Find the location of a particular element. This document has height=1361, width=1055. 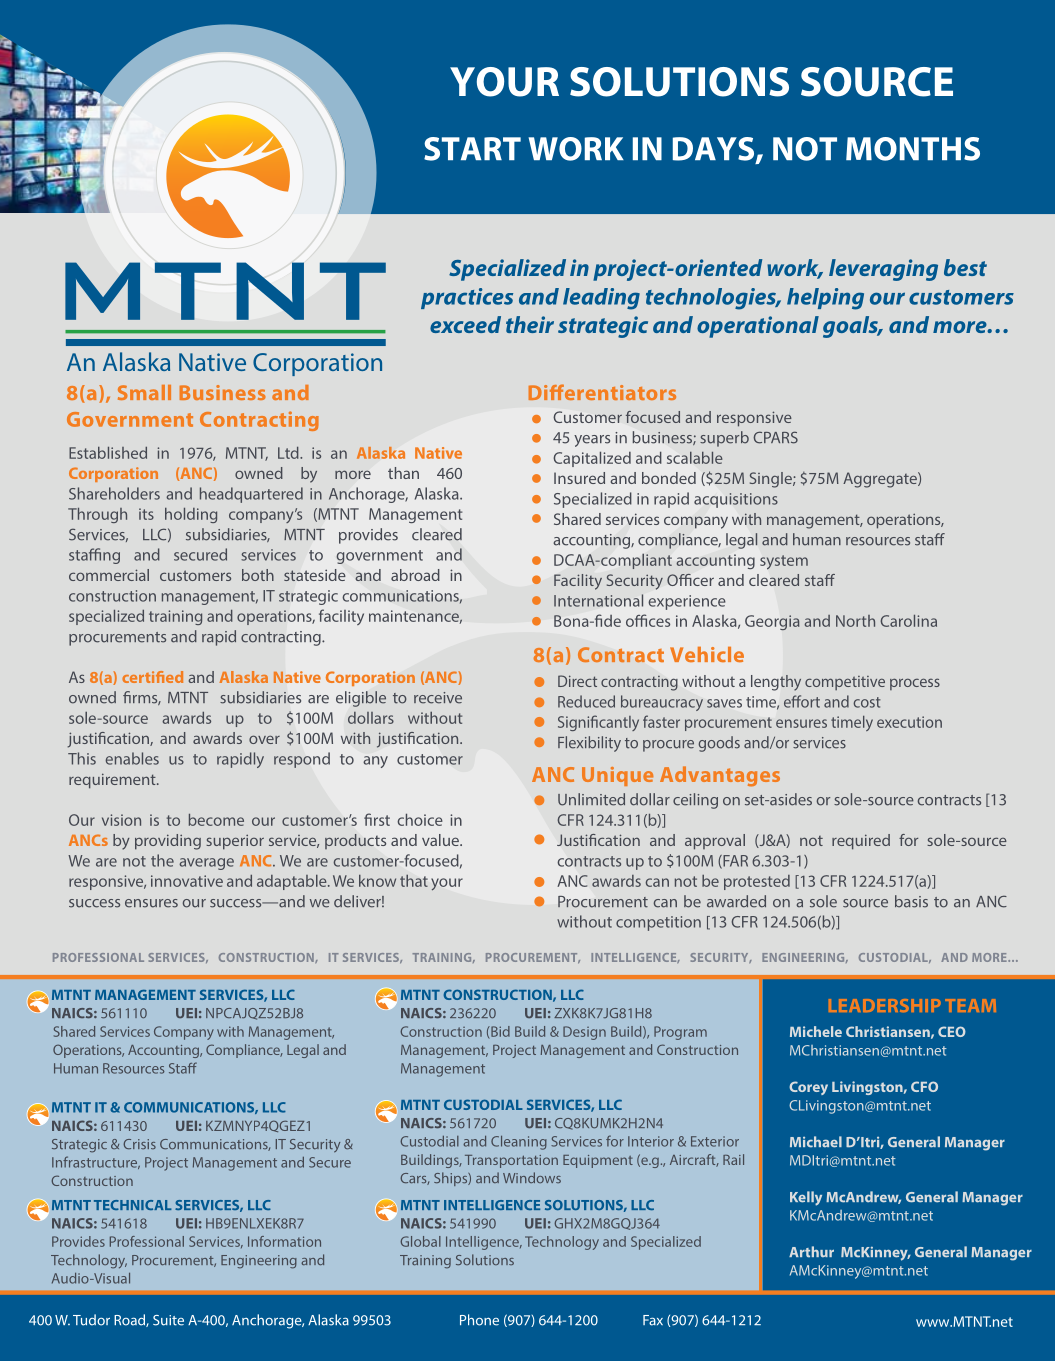

Phone is located at coordinates (479, 1320).
